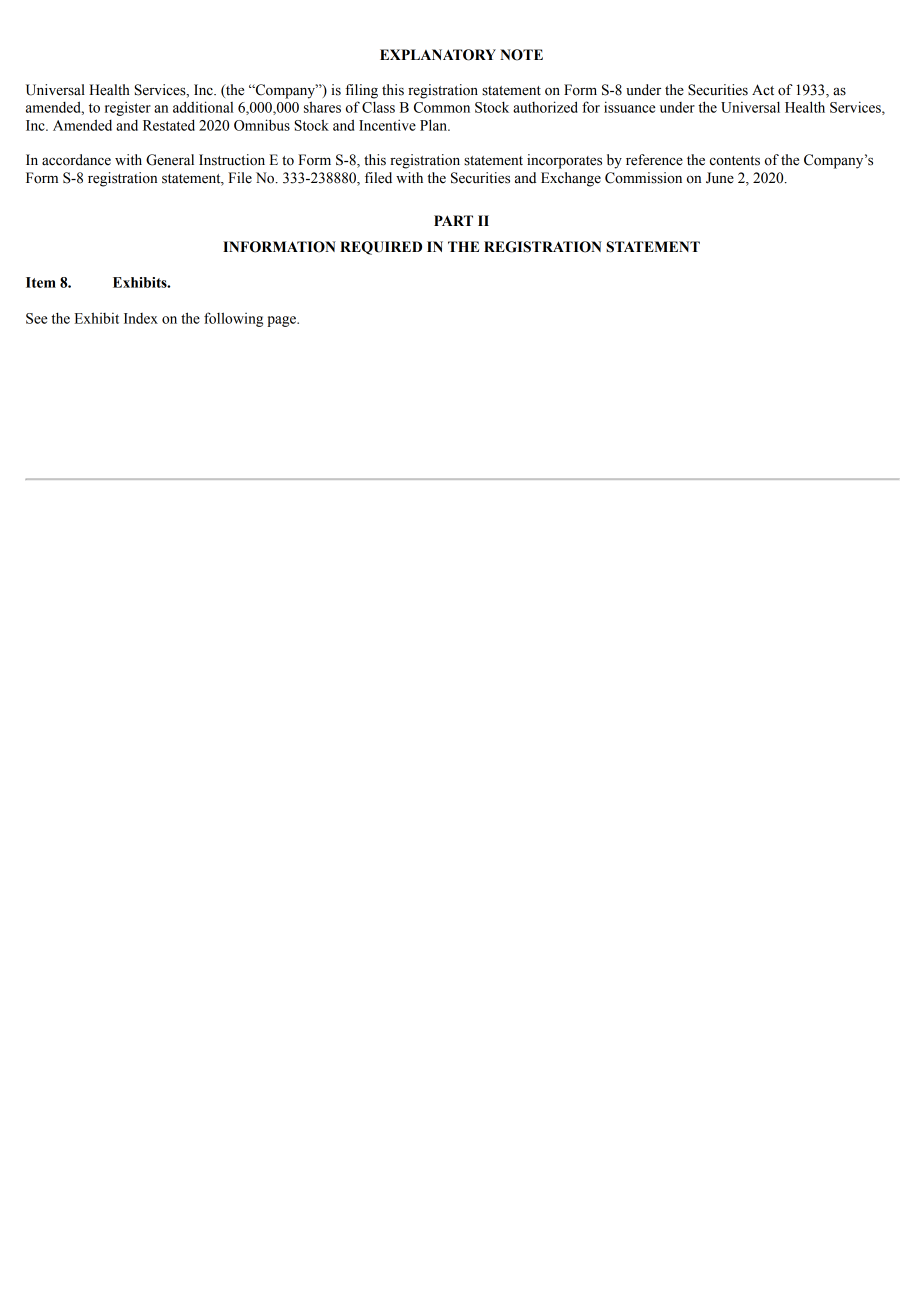 The height and width of the screenshot is (1308, 924). Describe the element at coordinates (571, 179) in the screenshot. I see `Exchange` at that location.
